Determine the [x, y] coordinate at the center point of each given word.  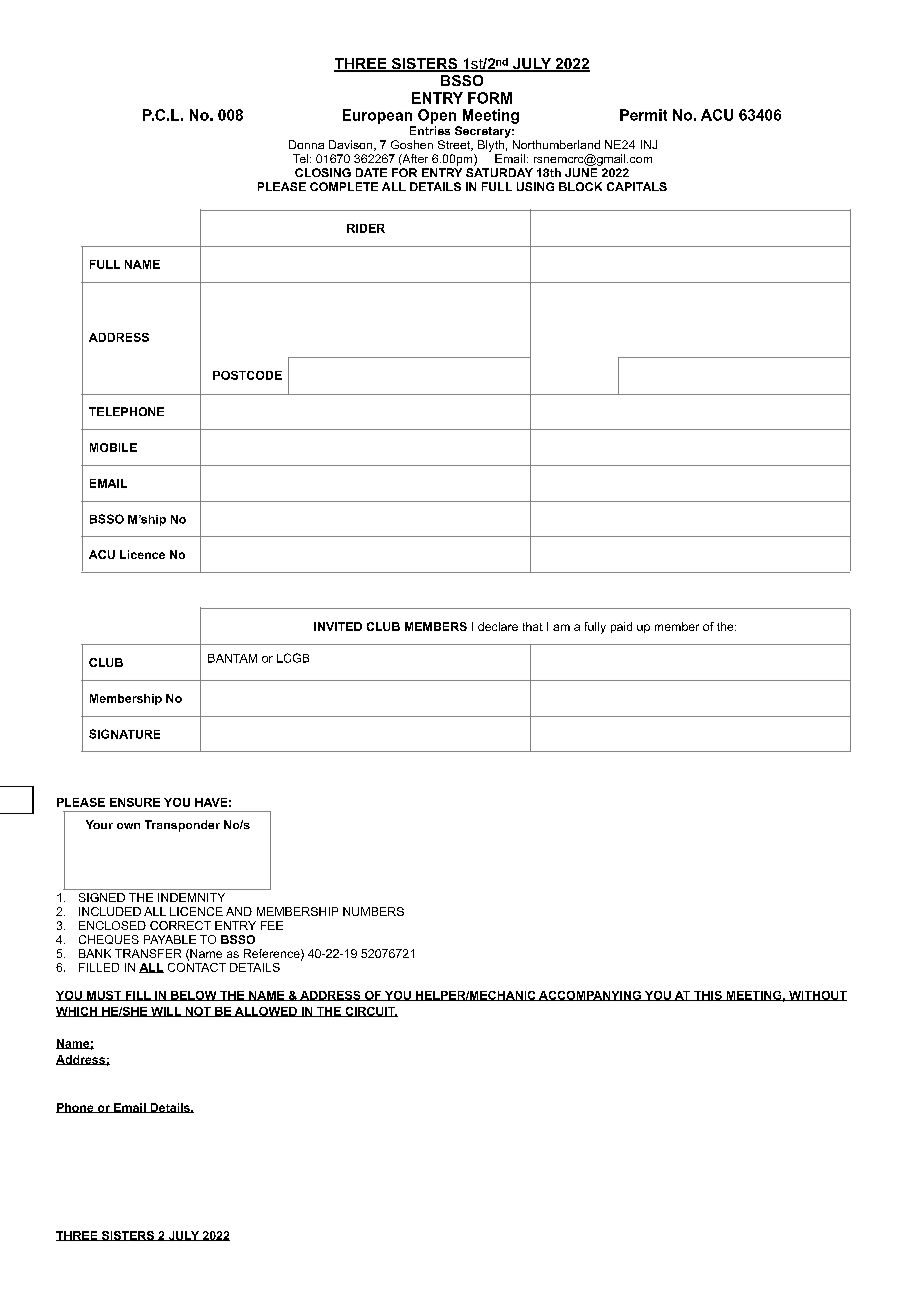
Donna [306, 144]
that [533, 626]
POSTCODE [247, 375]
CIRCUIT [370, 1012]
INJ [649, 144]
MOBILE [113, 447]
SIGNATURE [124, 734]
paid [621, 627]
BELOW [194, 996]
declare [498, 626]
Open [437, 116]
